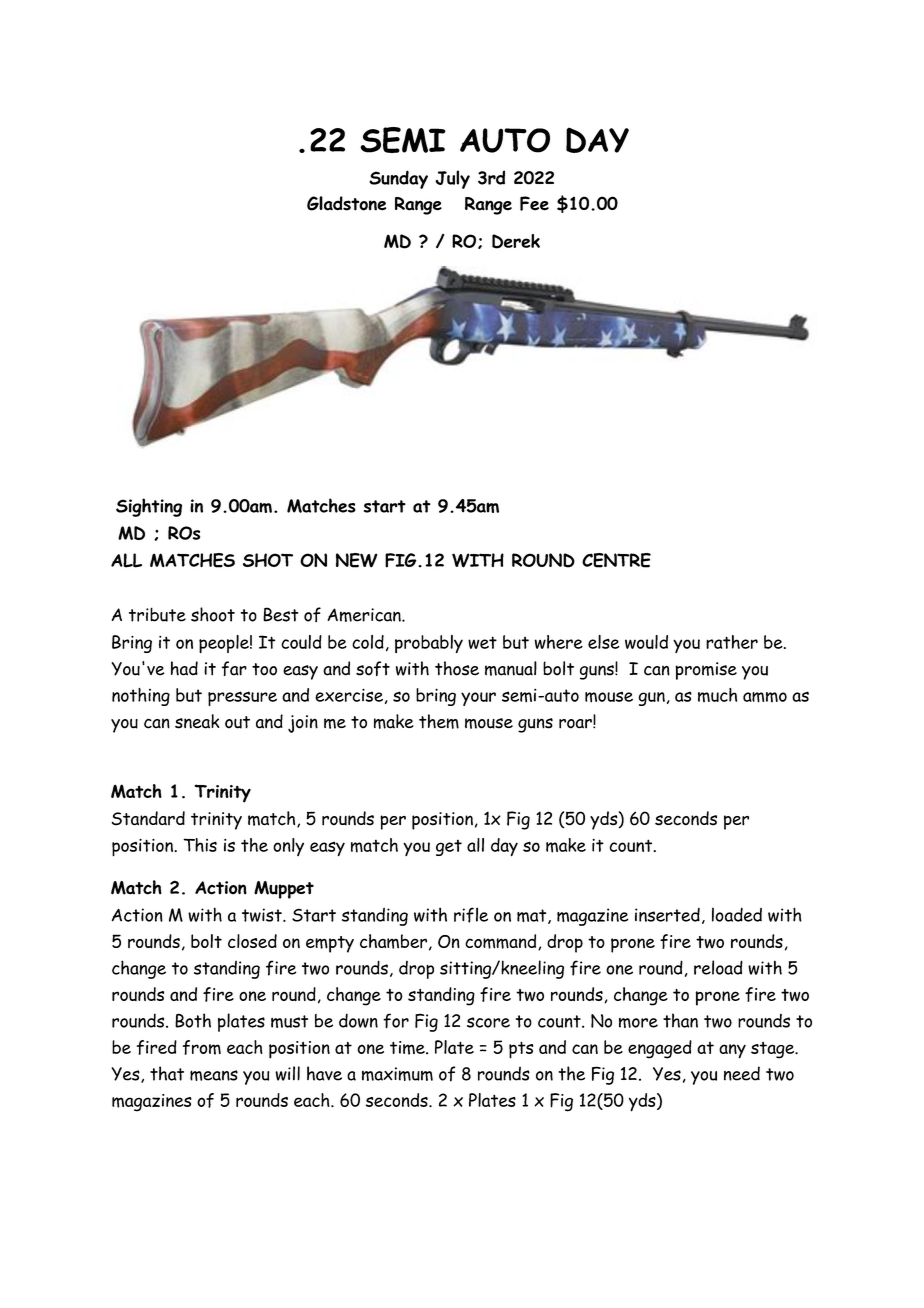 This screenshot has width=924, height=1308. Describe the element at coordinates (534, 203) in the screenshot. I see `Fee` at that location.
